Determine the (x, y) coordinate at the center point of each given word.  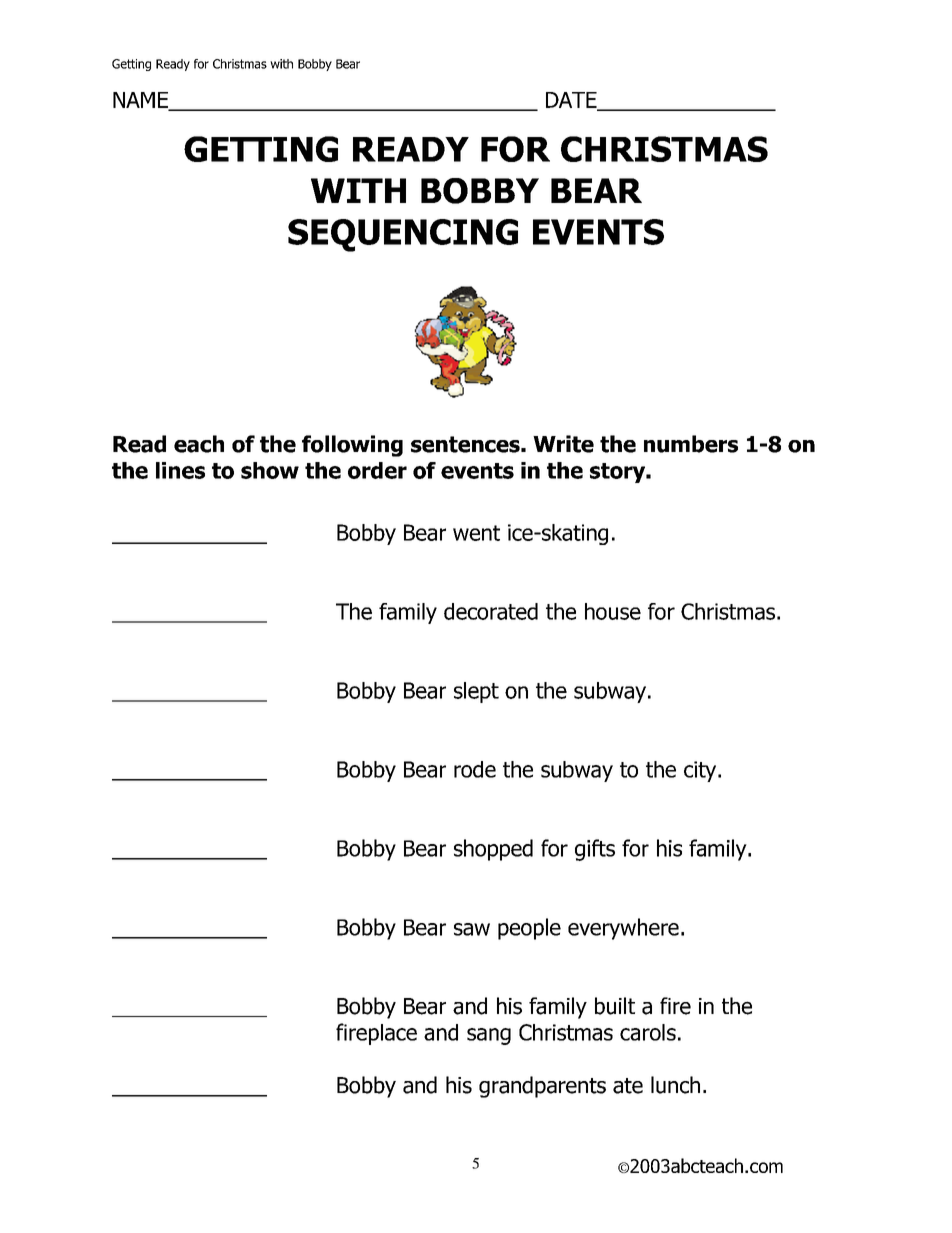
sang (489, 1036)
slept (476, 692)
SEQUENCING (403, 235)
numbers (691, 444)
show (270, 470)
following (352, 446)
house (613, 611)
